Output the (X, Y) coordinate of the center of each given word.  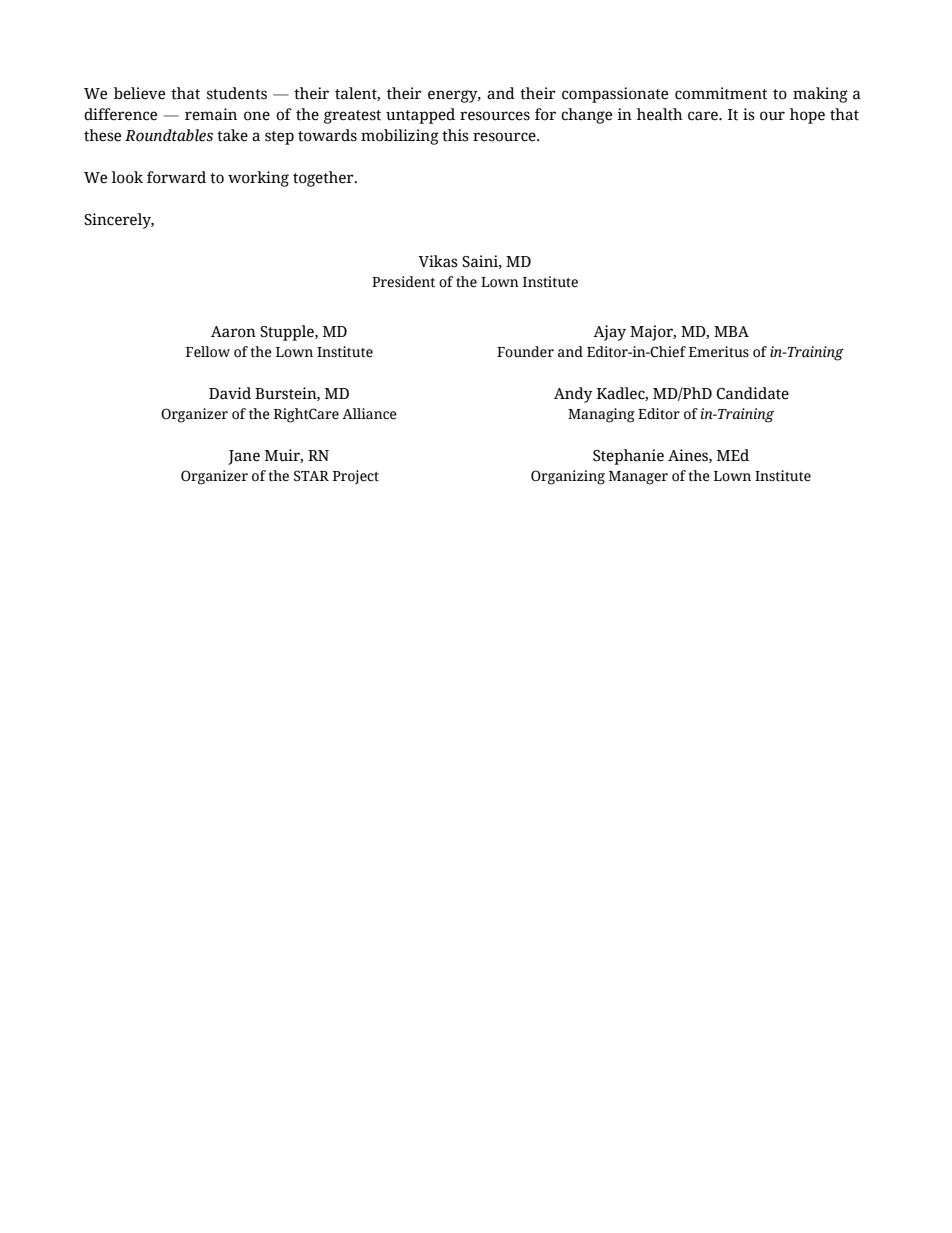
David (230, 393)
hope (807, 116)
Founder (525, 352)
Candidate (752, 393)
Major (653, 333)
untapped (420, 116)
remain (211, 114)
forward (176, 177)
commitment (721, 93)
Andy (573, 395)
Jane (244, 457)
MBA (731, 331)
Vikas (438, 261)
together (324, 179)
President (403, 282)
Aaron (233, 332)
